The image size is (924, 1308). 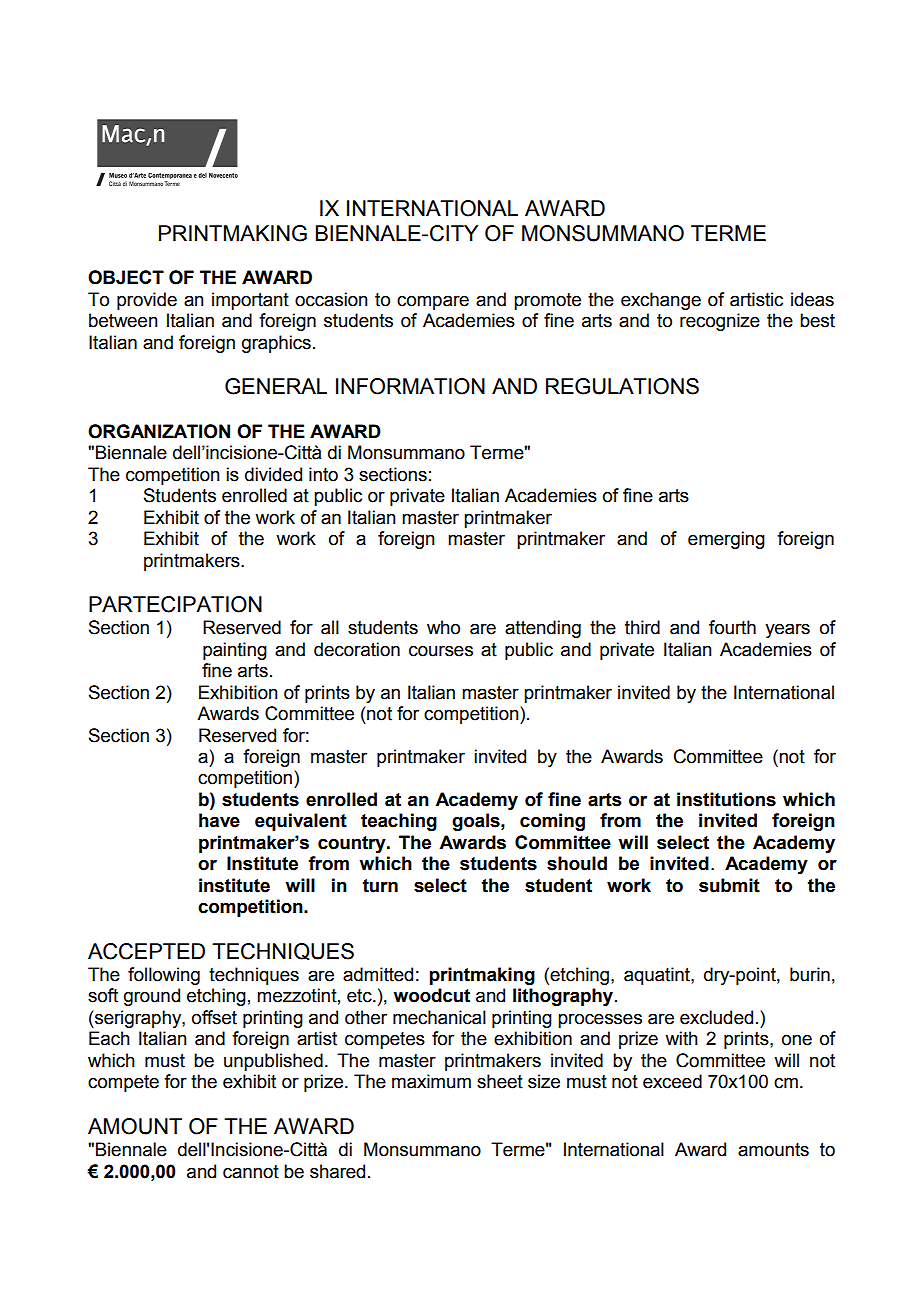 What do you see at coordinates (729, 885) in the screenshot?
I see `submit` at bounding box center [729, 885].
